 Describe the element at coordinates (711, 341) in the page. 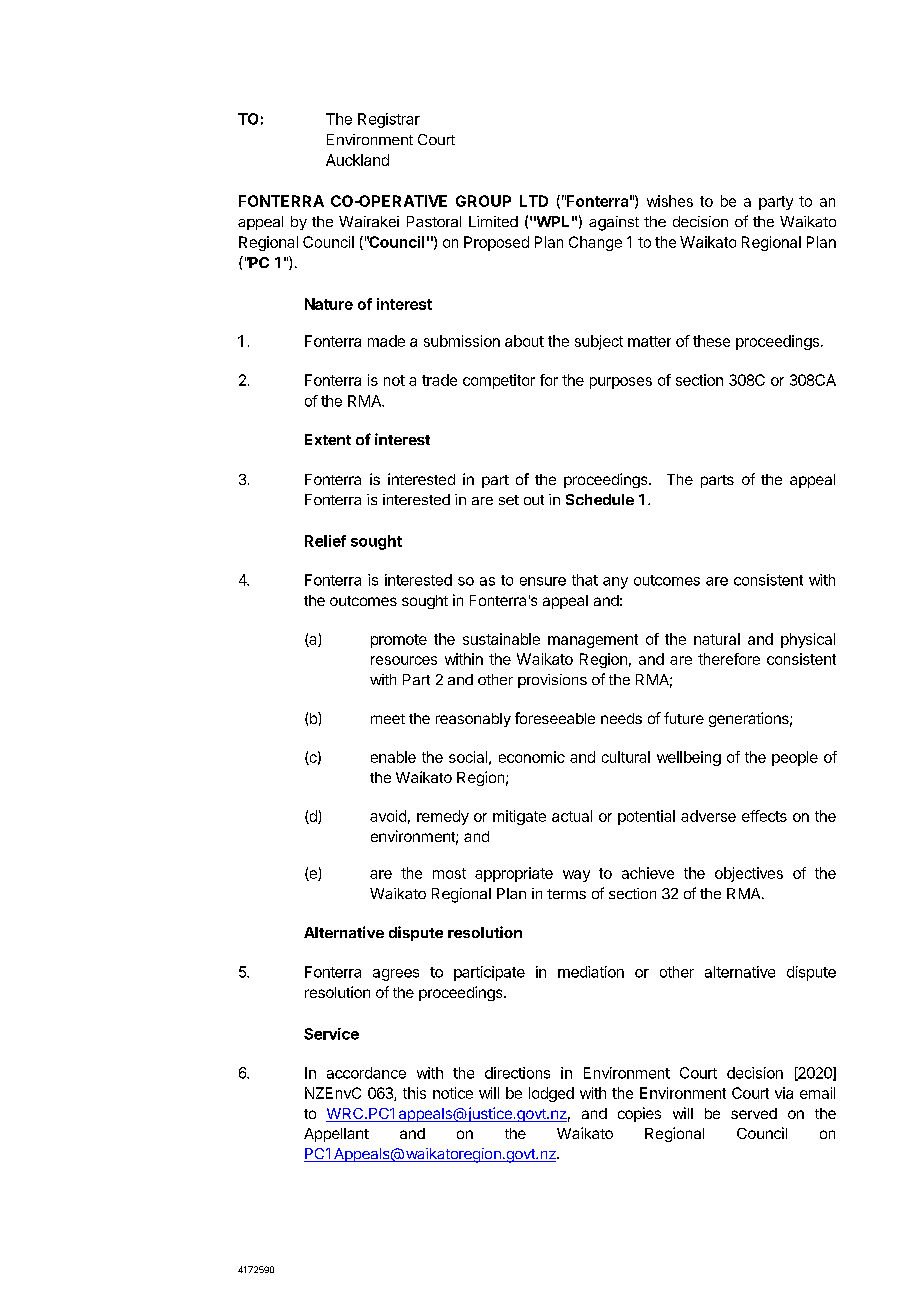

I see `these` at that location.
